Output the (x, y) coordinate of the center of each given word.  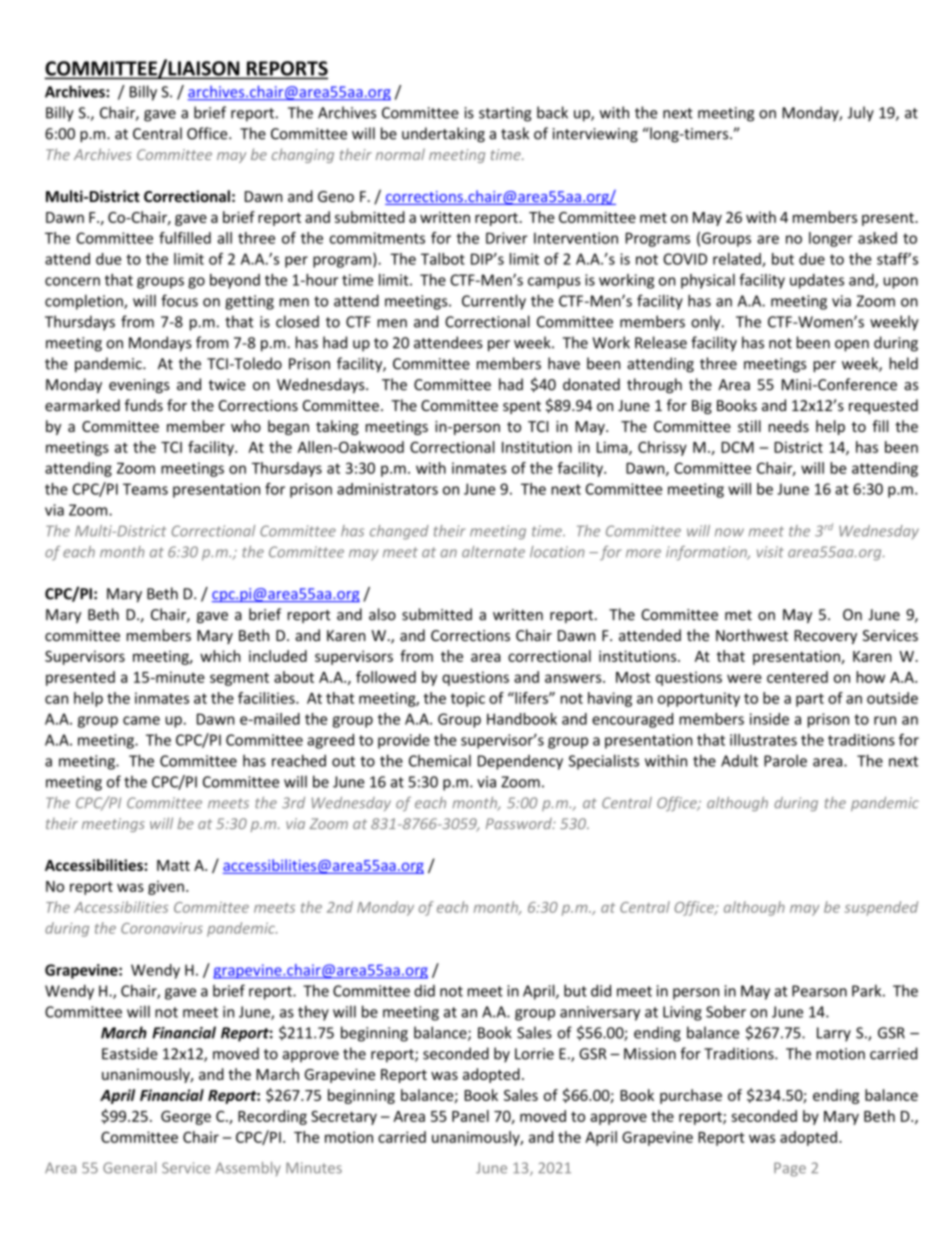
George (186, 1118)
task (515, 133)
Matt (173, 865)
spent (522, 407)
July (860, 114)
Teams (145, 489)
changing (303, 155)
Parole (785, 761)
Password (520, 823)
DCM (737, 447)
